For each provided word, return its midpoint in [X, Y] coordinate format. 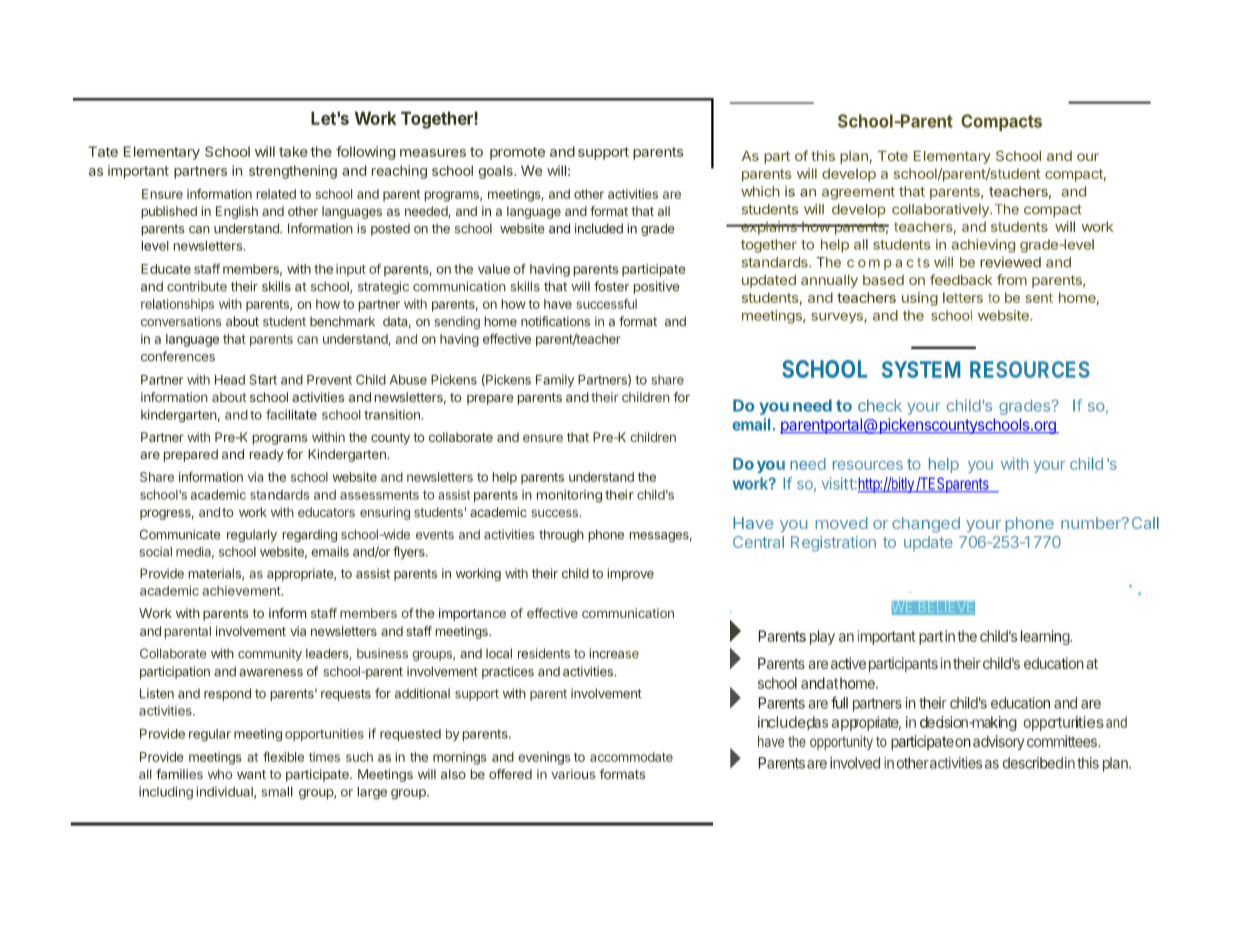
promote [517, 153]
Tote [893, 156]
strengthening [293, 172]
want [251, 774]
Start [263, 380]
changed [926, 525]
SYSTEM [921, 369]
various [573, 774]
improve [630, 574]
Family [555, 380]
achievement [242, 590]
